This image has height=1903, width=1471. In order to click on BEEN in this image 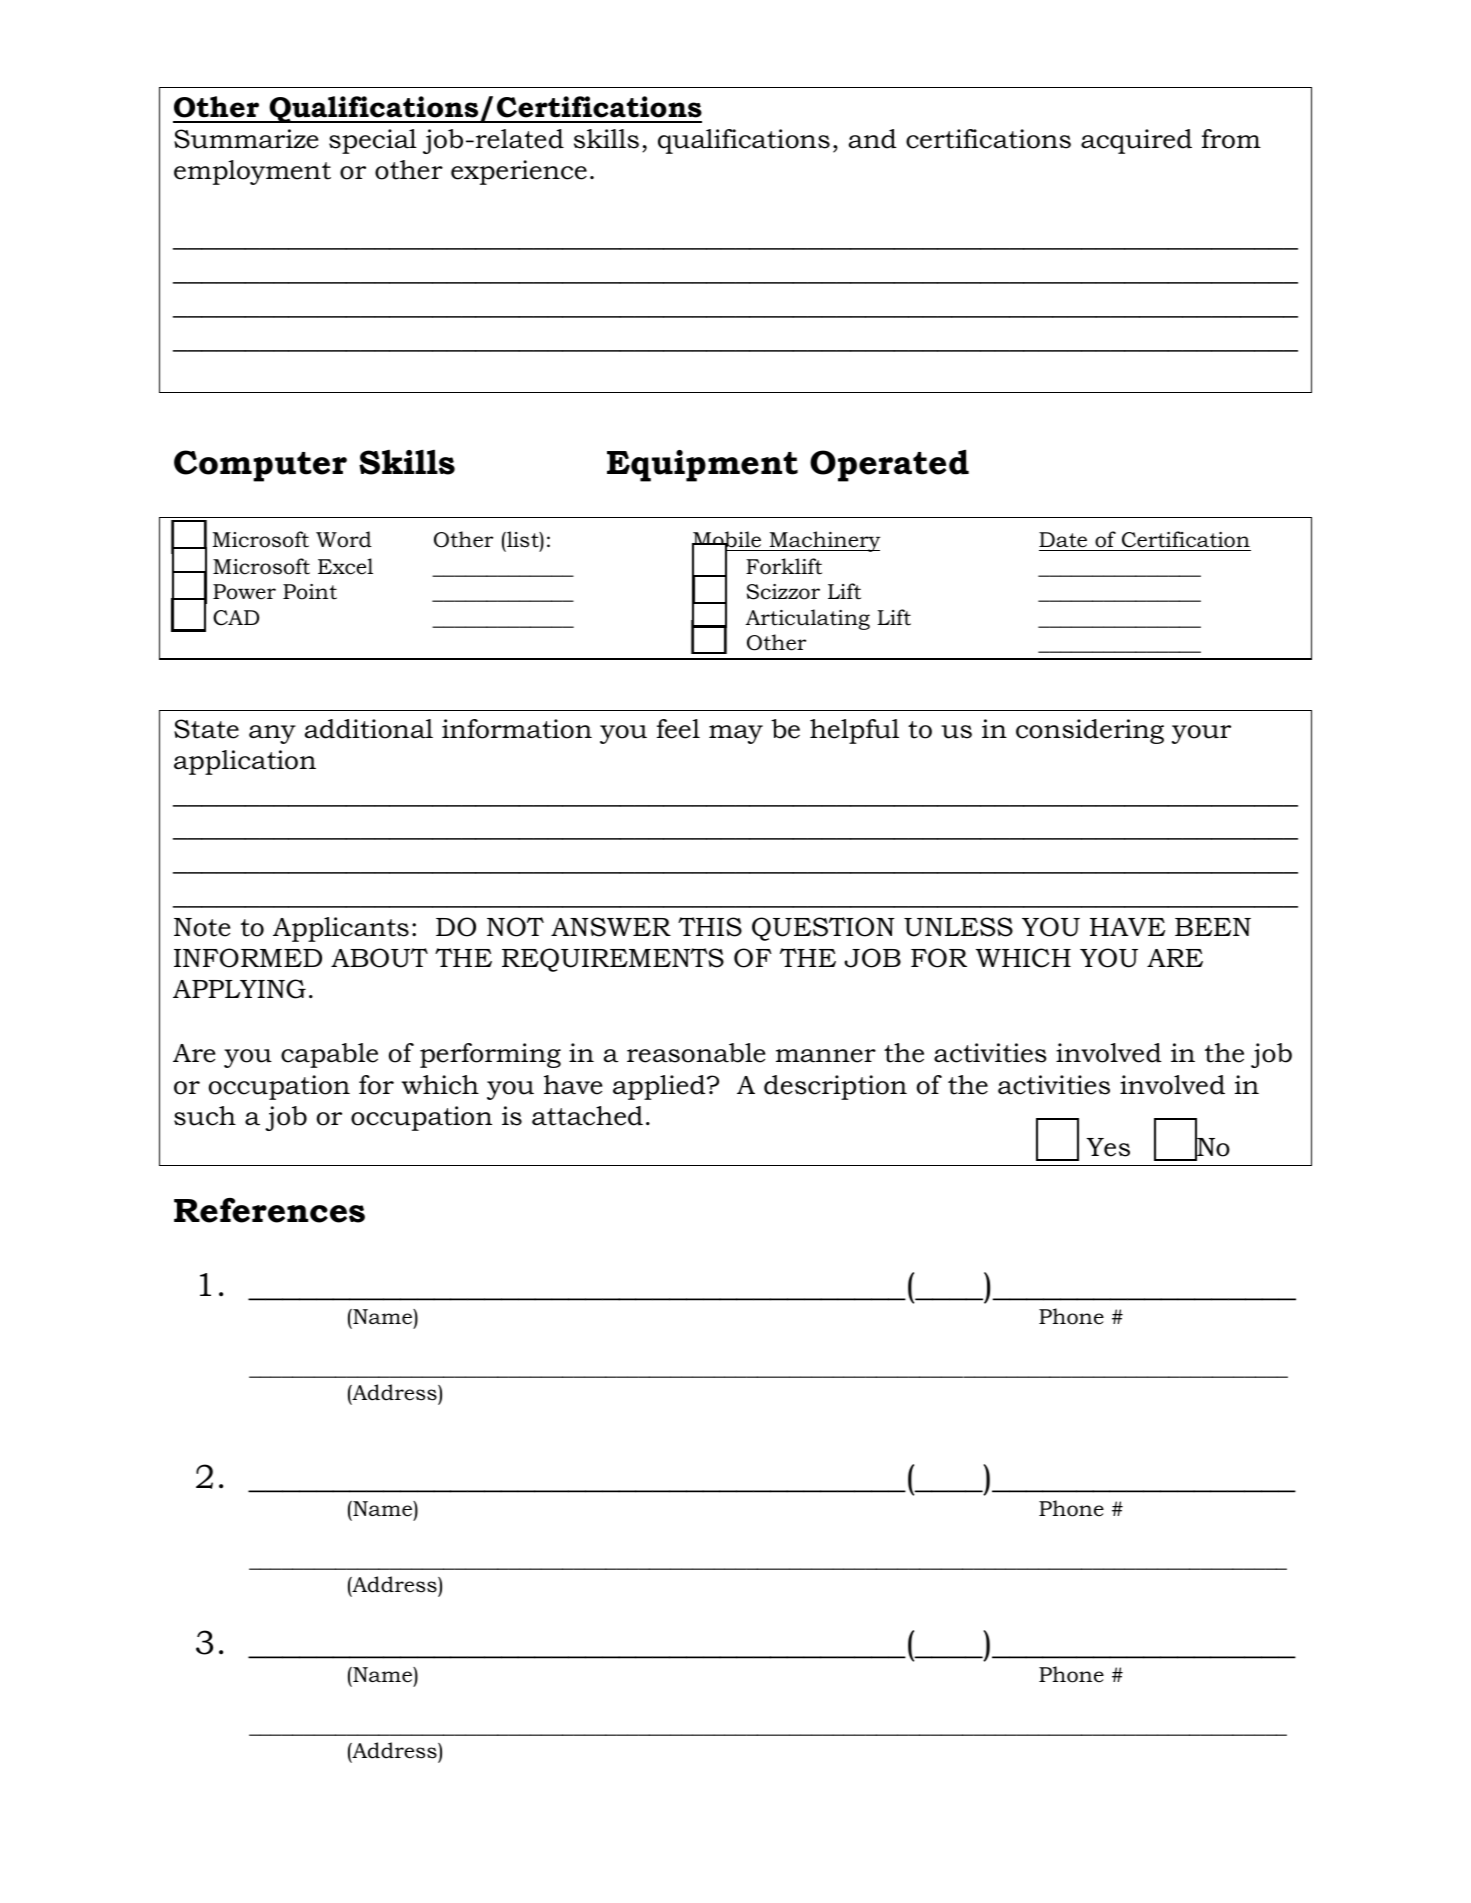, I will do `click(1213, 927)`.
